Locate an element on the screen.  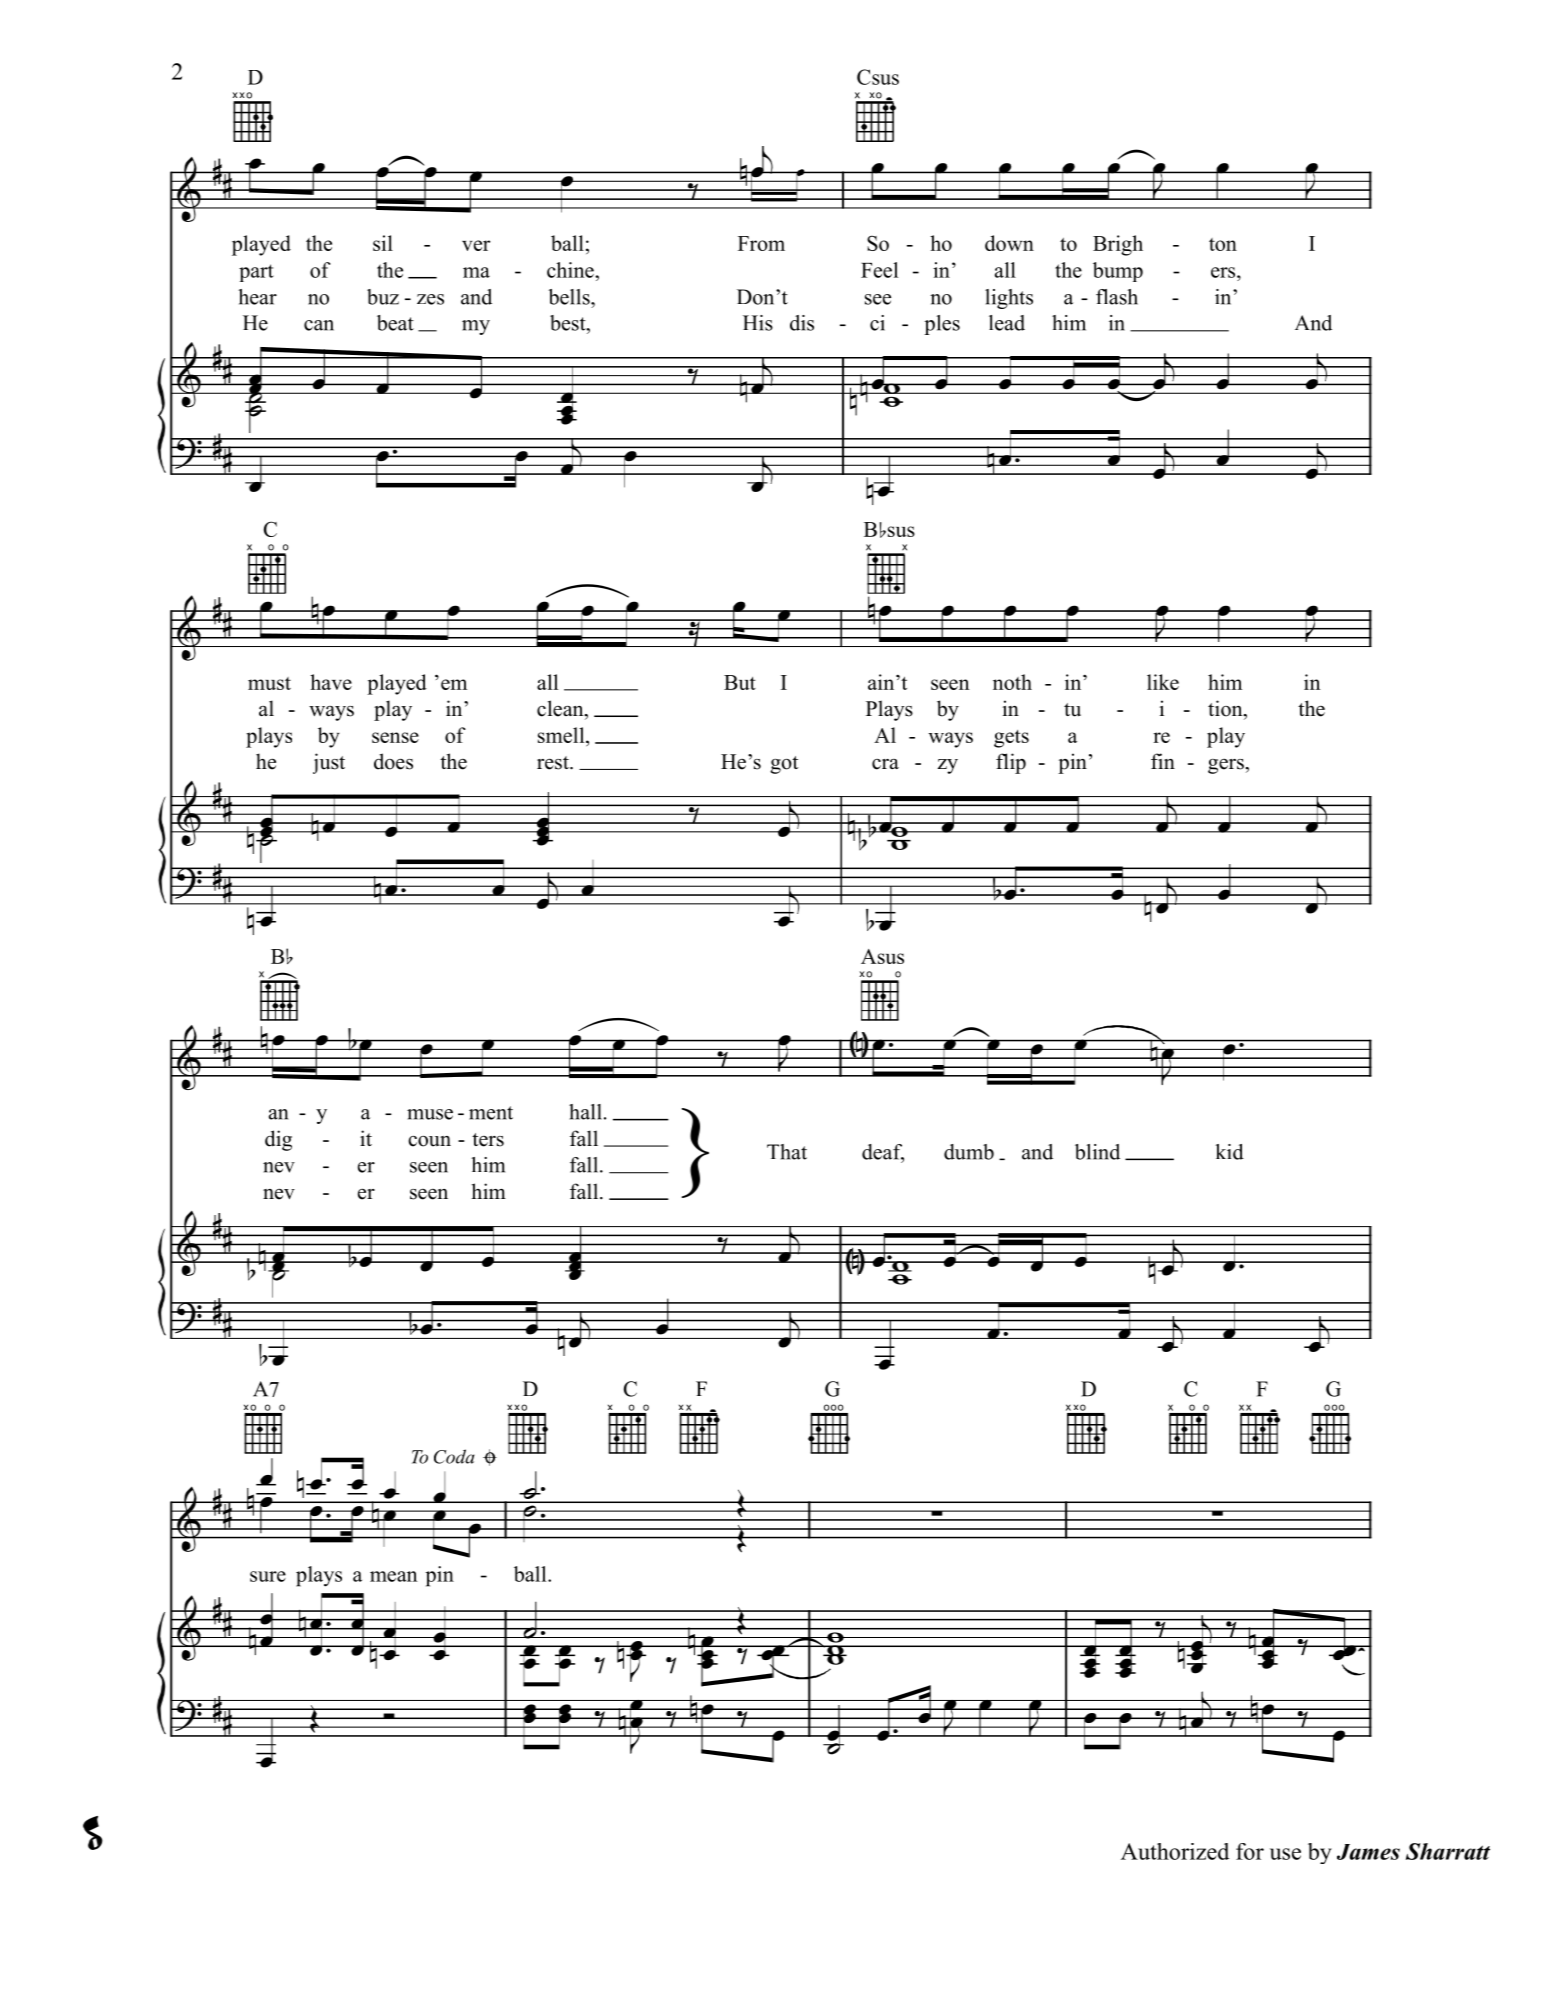
Asus is located at coordinates (882, 956).
